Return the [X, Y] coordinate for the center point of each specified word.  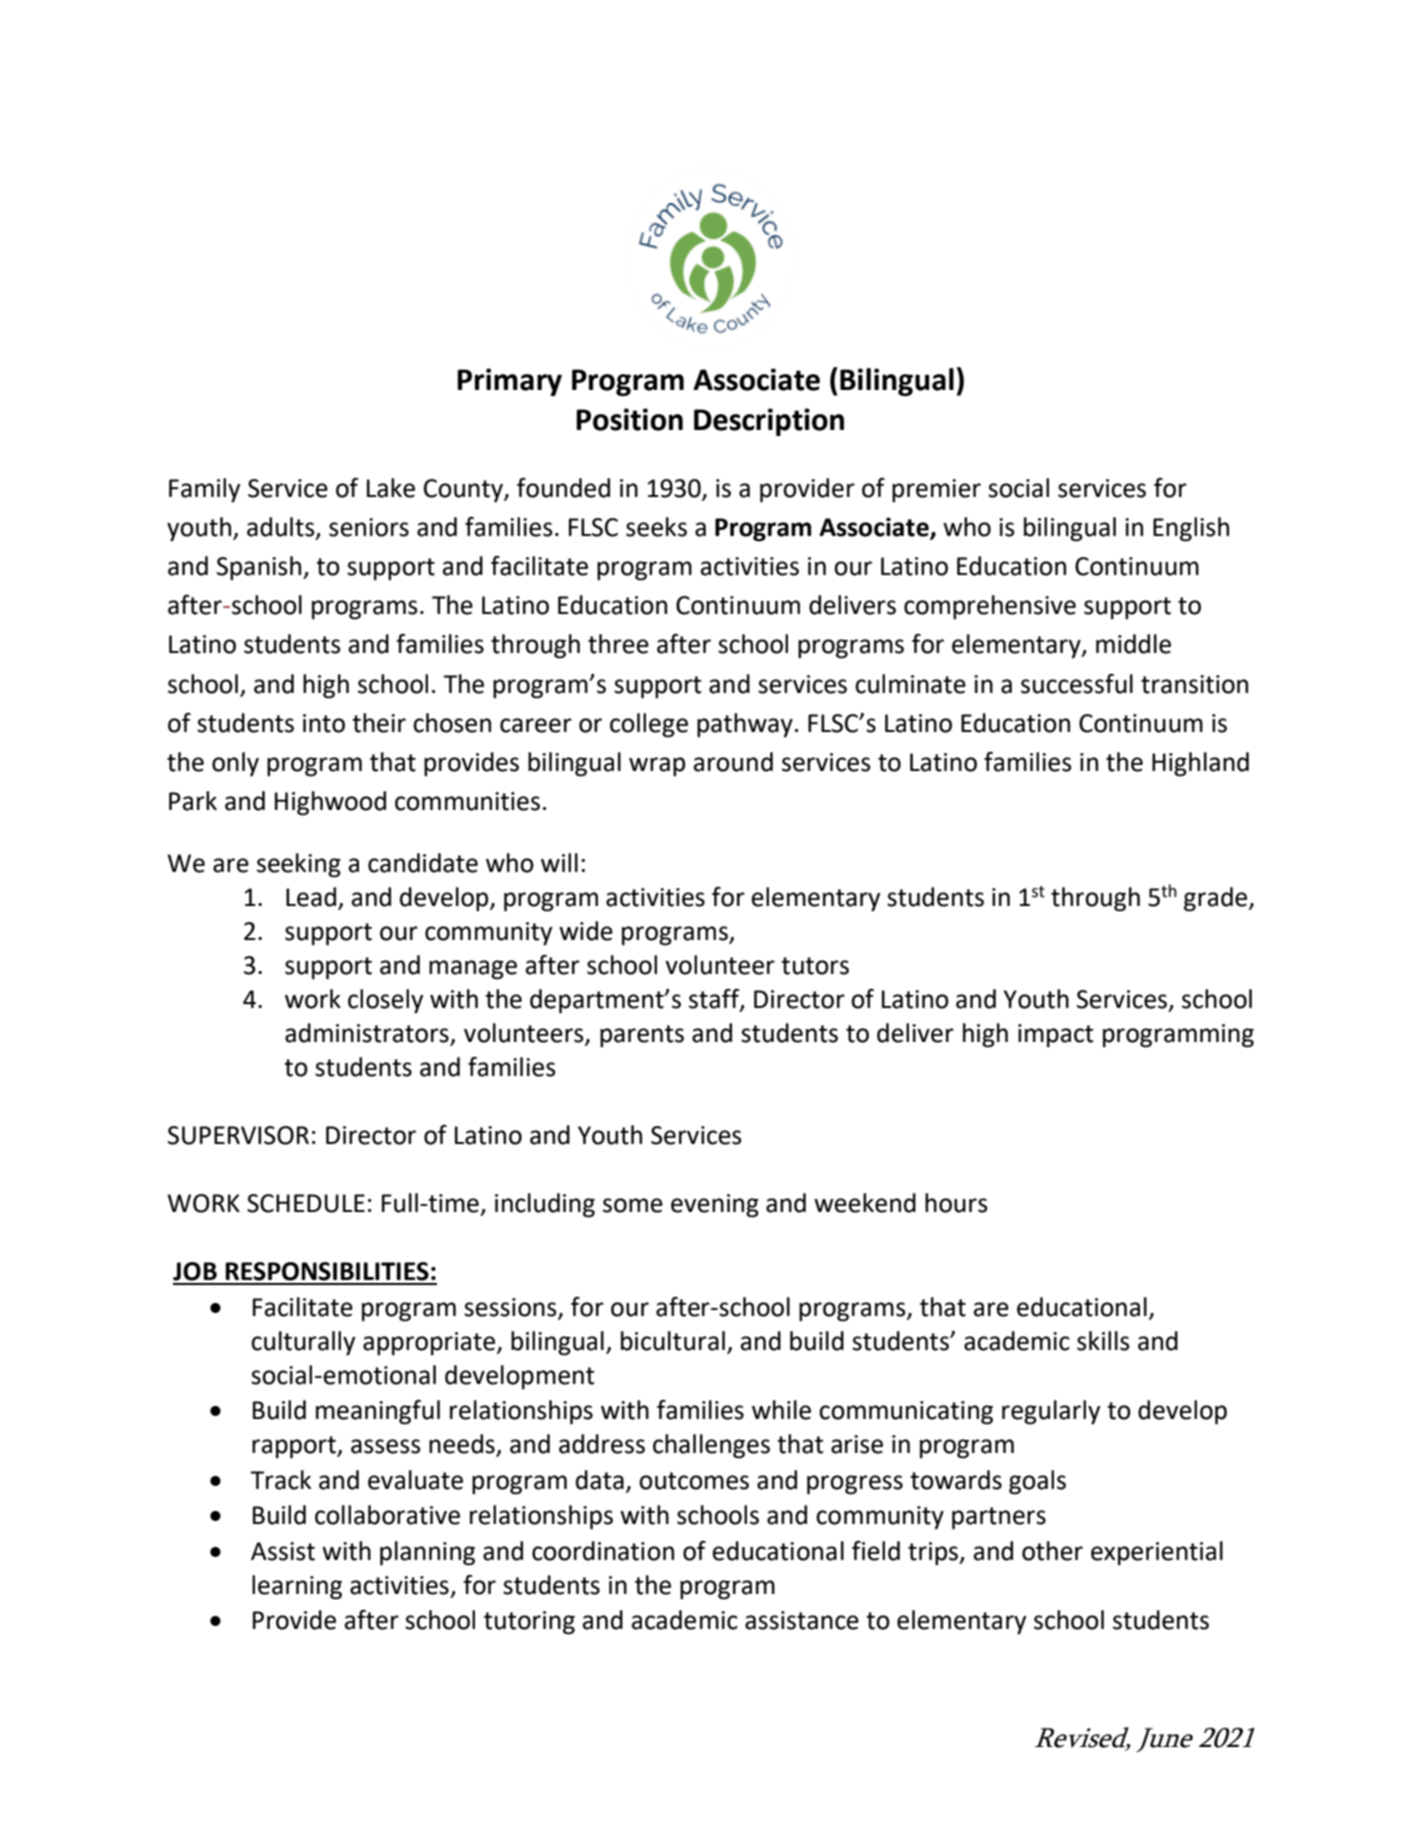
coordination [603, 1551]
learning [297, 1587]
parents [642, 1036]
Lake [391, 488]
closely [385, 1001]
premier [936, 491]
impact [1055, 1036]
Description [769, 422]
